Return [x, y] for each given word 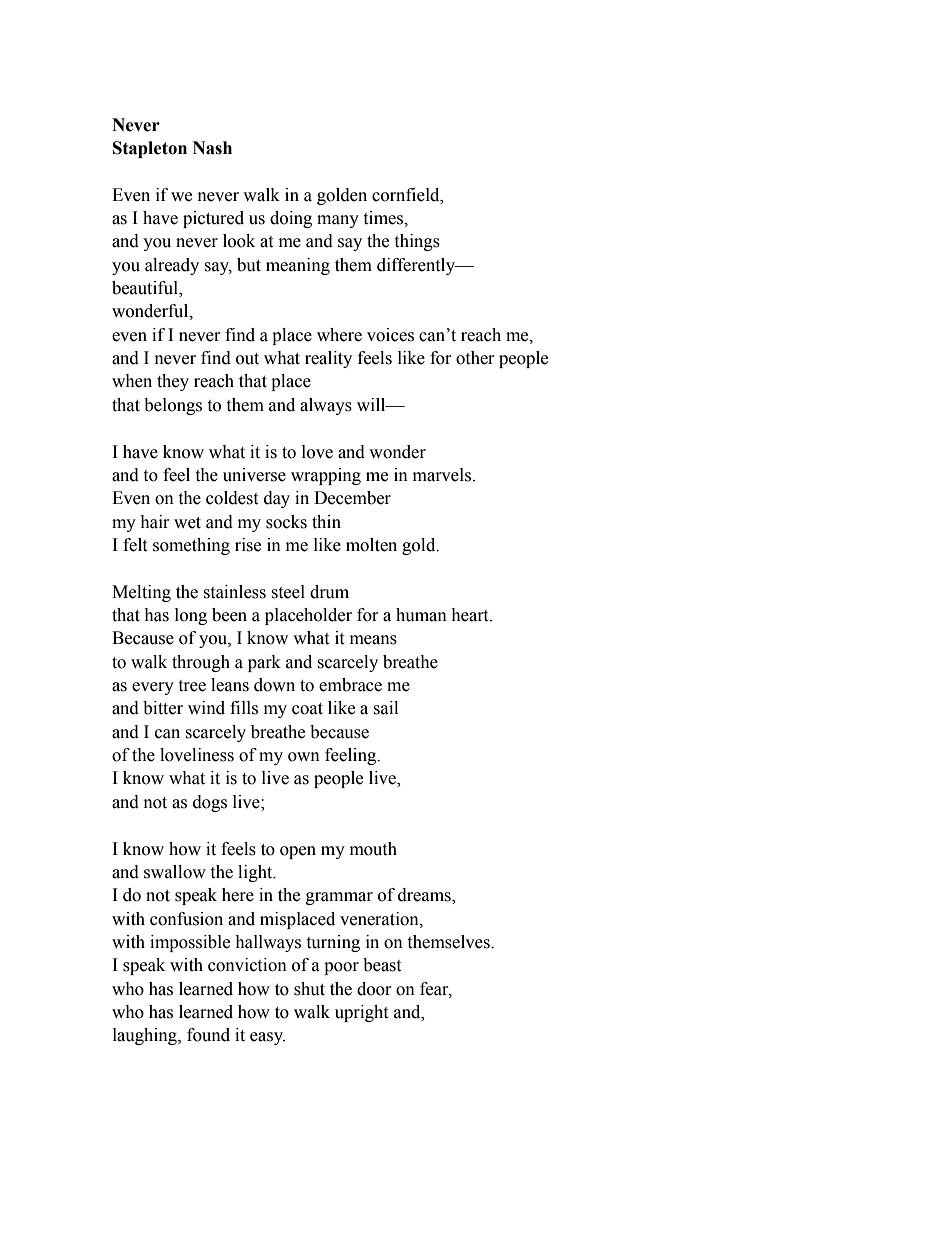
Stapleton [150, 149]
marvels [443, 475]
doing [291, 219]
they [173, 382]
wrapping [326, 476]
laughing [146, 1036]
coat [307, 709]
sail [385, 708]
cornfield [407, 195]
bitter [163, 708]
